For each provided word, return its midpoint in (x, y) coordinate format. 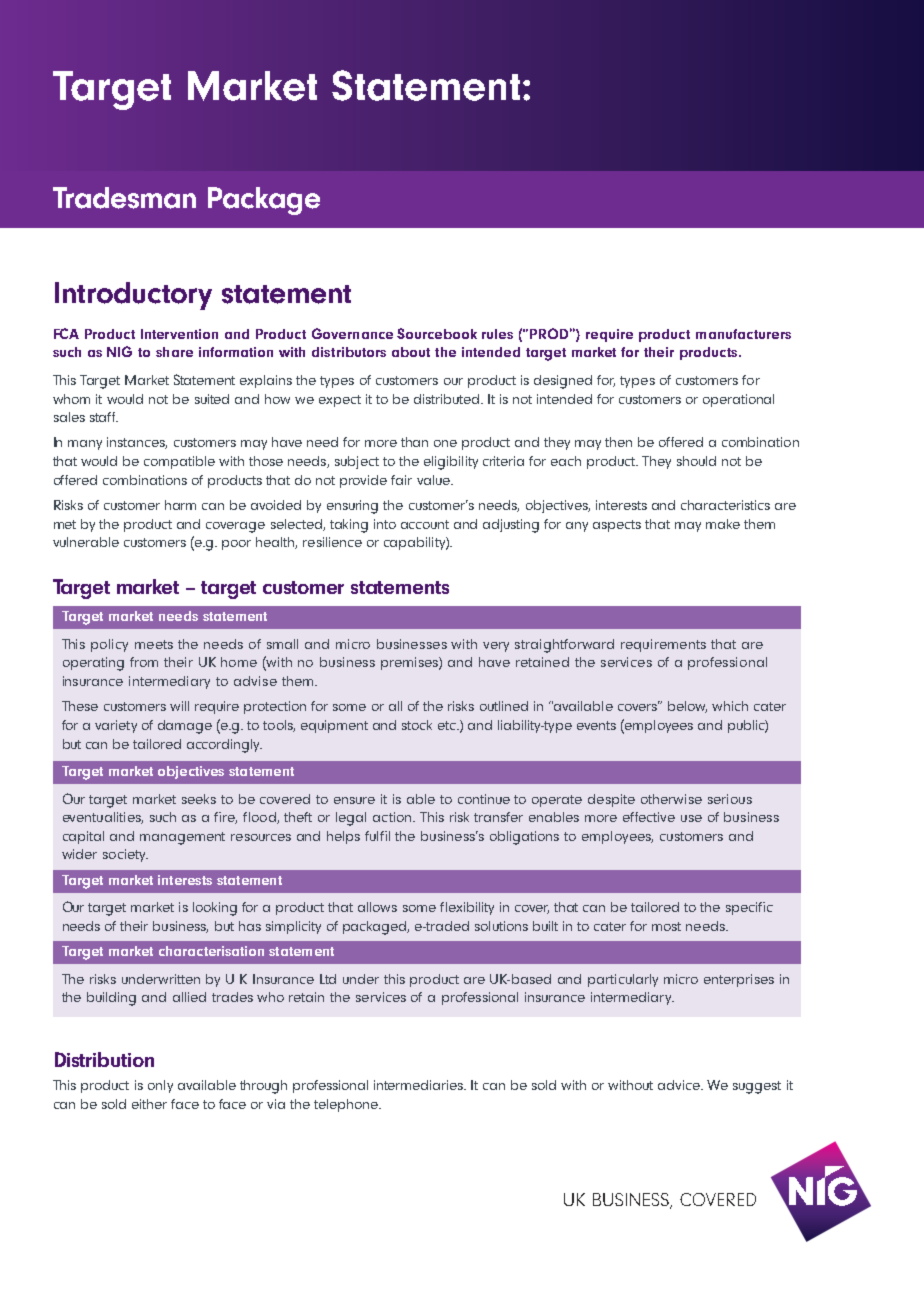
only (160, 1086)
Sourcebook (437, 333)
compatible (179, 462)
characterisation (211, 951)
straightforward (564, 646)
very (496, 647)
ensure (354, 800)
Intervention (179, 334)
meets (154, 644)
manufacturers (743, 334)
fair (401, 480)
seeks (199, 799)
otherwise (671, 799)
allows (377, 907)
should (696, 461)
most (666, 926)
